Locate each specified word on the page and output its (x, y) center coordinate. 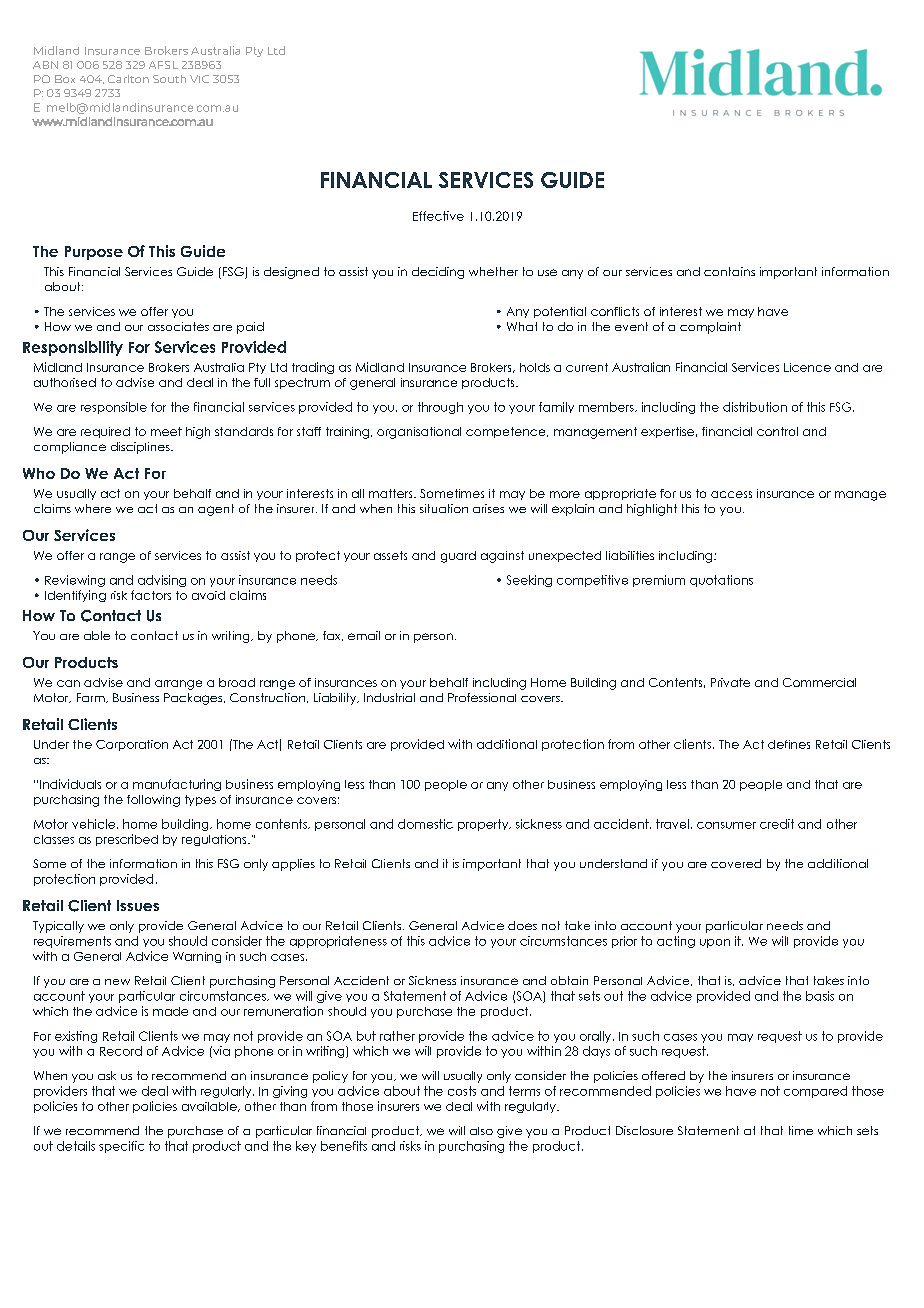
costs (462, 1091)
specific (121, 1147)
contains (729, 271)
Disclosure (644, 1130)
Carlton (128, 79)
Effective (438, 216)
